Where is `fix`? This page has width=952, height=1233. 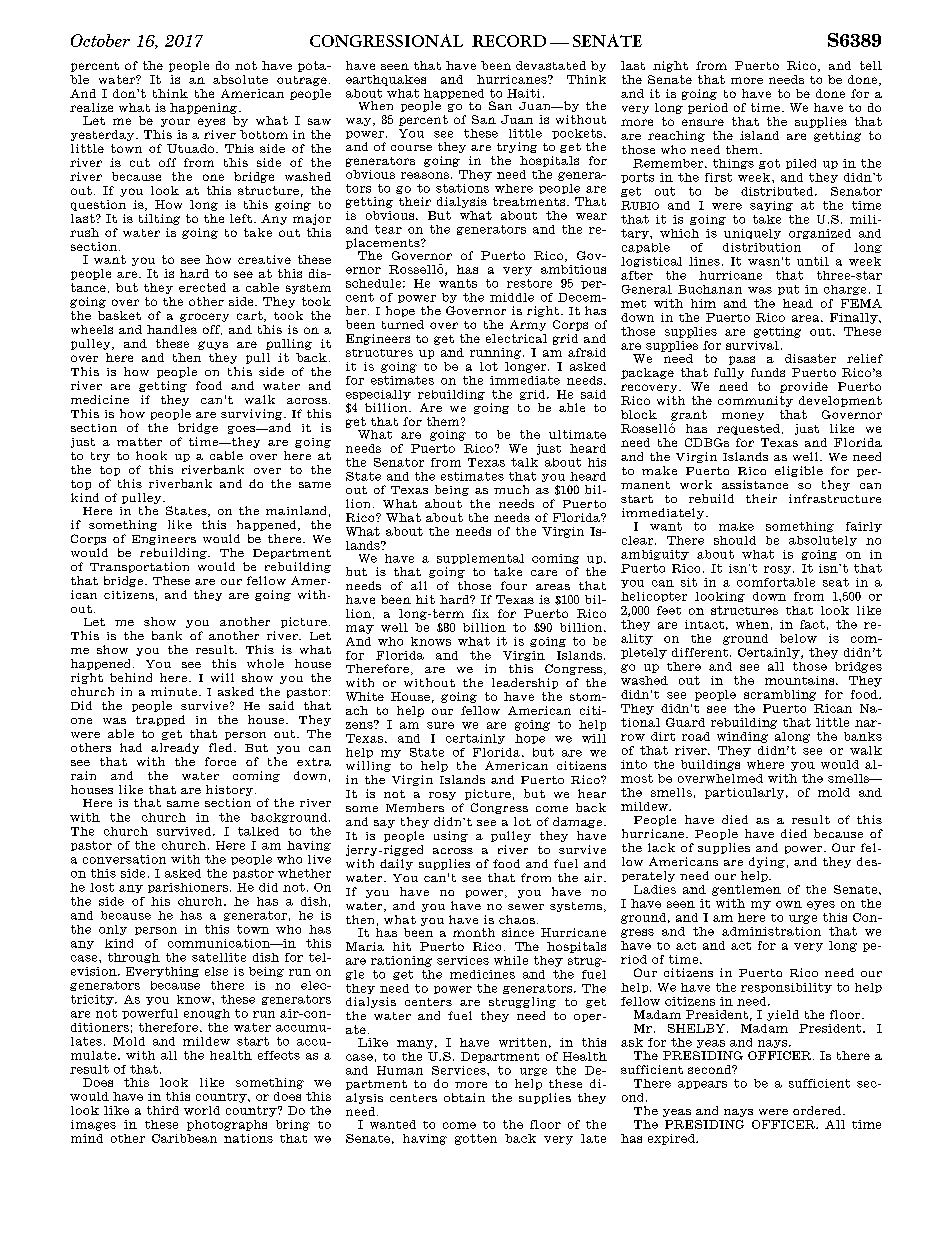
fix is located at coordinates (480, 613).
